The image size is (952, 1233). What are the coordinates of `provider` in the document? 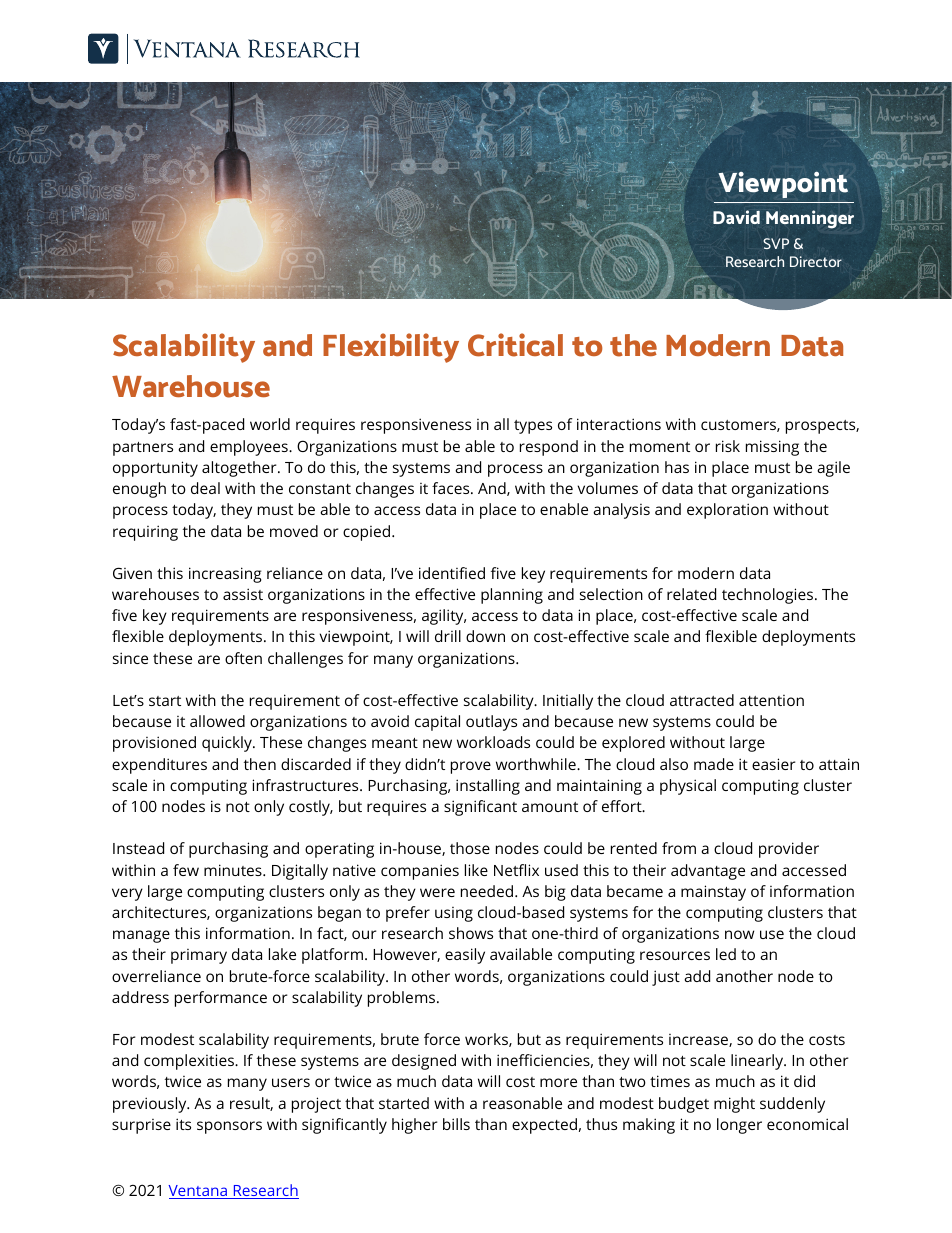 It's located at (789, 850).
